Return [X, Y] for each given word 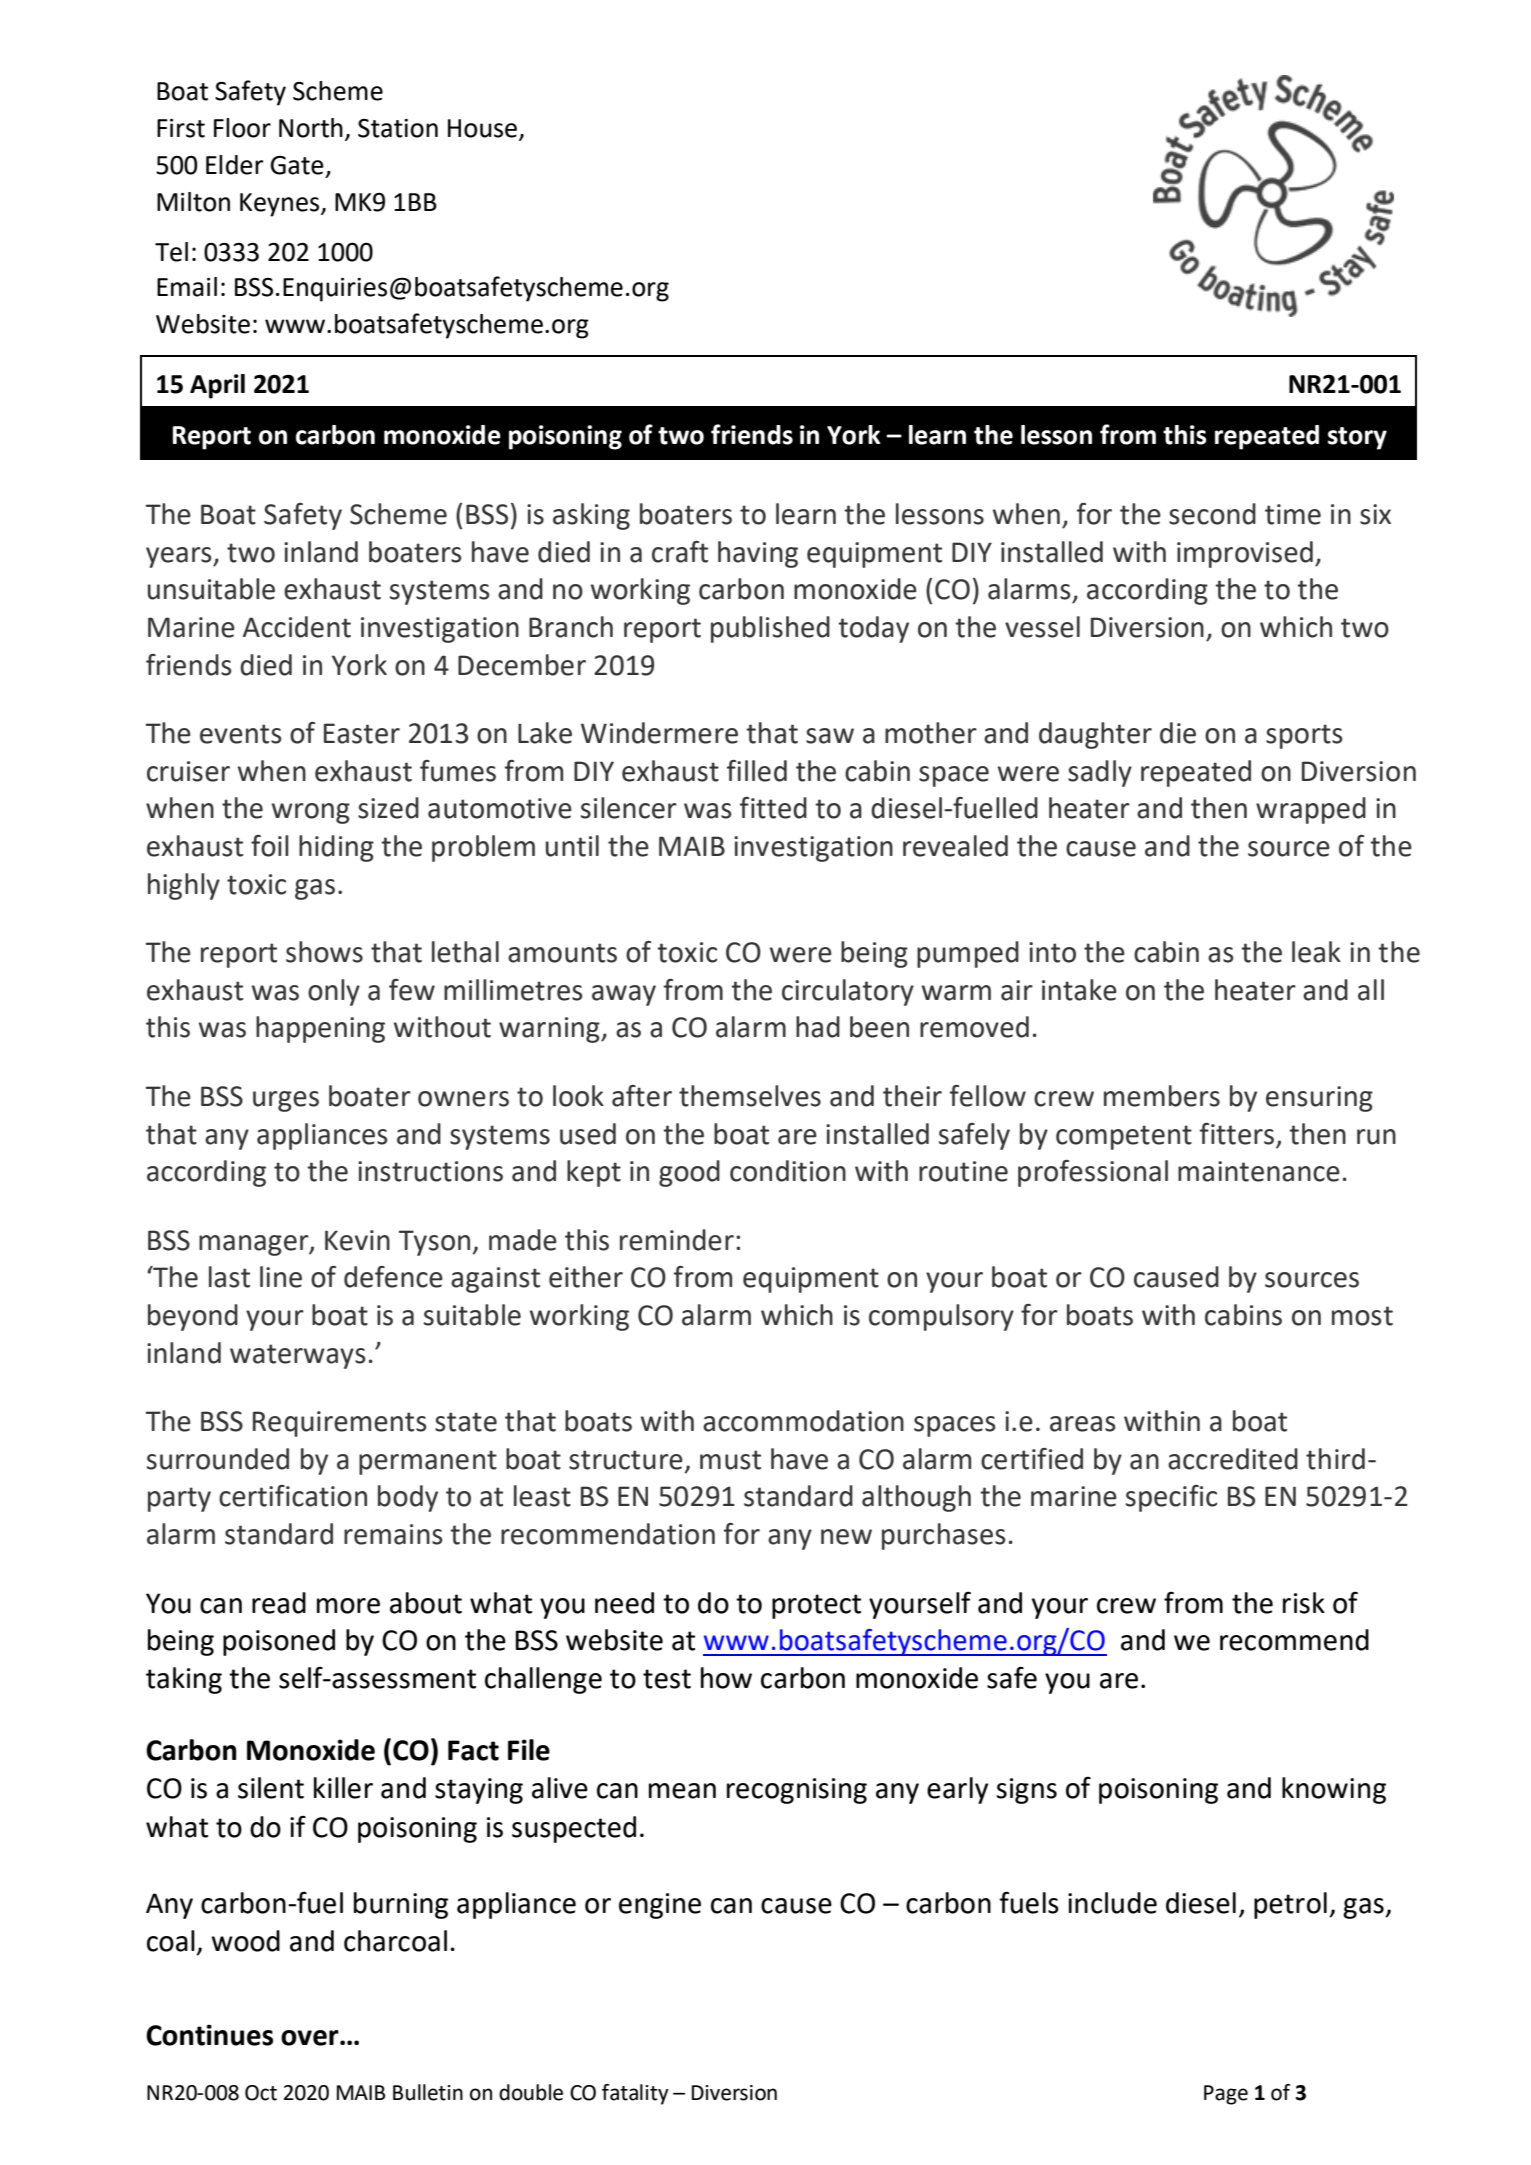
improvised [1245, 554]
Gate [297, 165]
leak [1316, 952]
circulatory [848, 992]
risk [1304, 1603]
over [311, 2038]
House [484, 129]
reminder [677, 1240]
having [758, 554]
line [281, 1277]
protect [816, 1606]
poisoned [279, 1642]
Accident [297, 627]
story [1357, 438]
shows [324, 952]
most [1362, 1316]
